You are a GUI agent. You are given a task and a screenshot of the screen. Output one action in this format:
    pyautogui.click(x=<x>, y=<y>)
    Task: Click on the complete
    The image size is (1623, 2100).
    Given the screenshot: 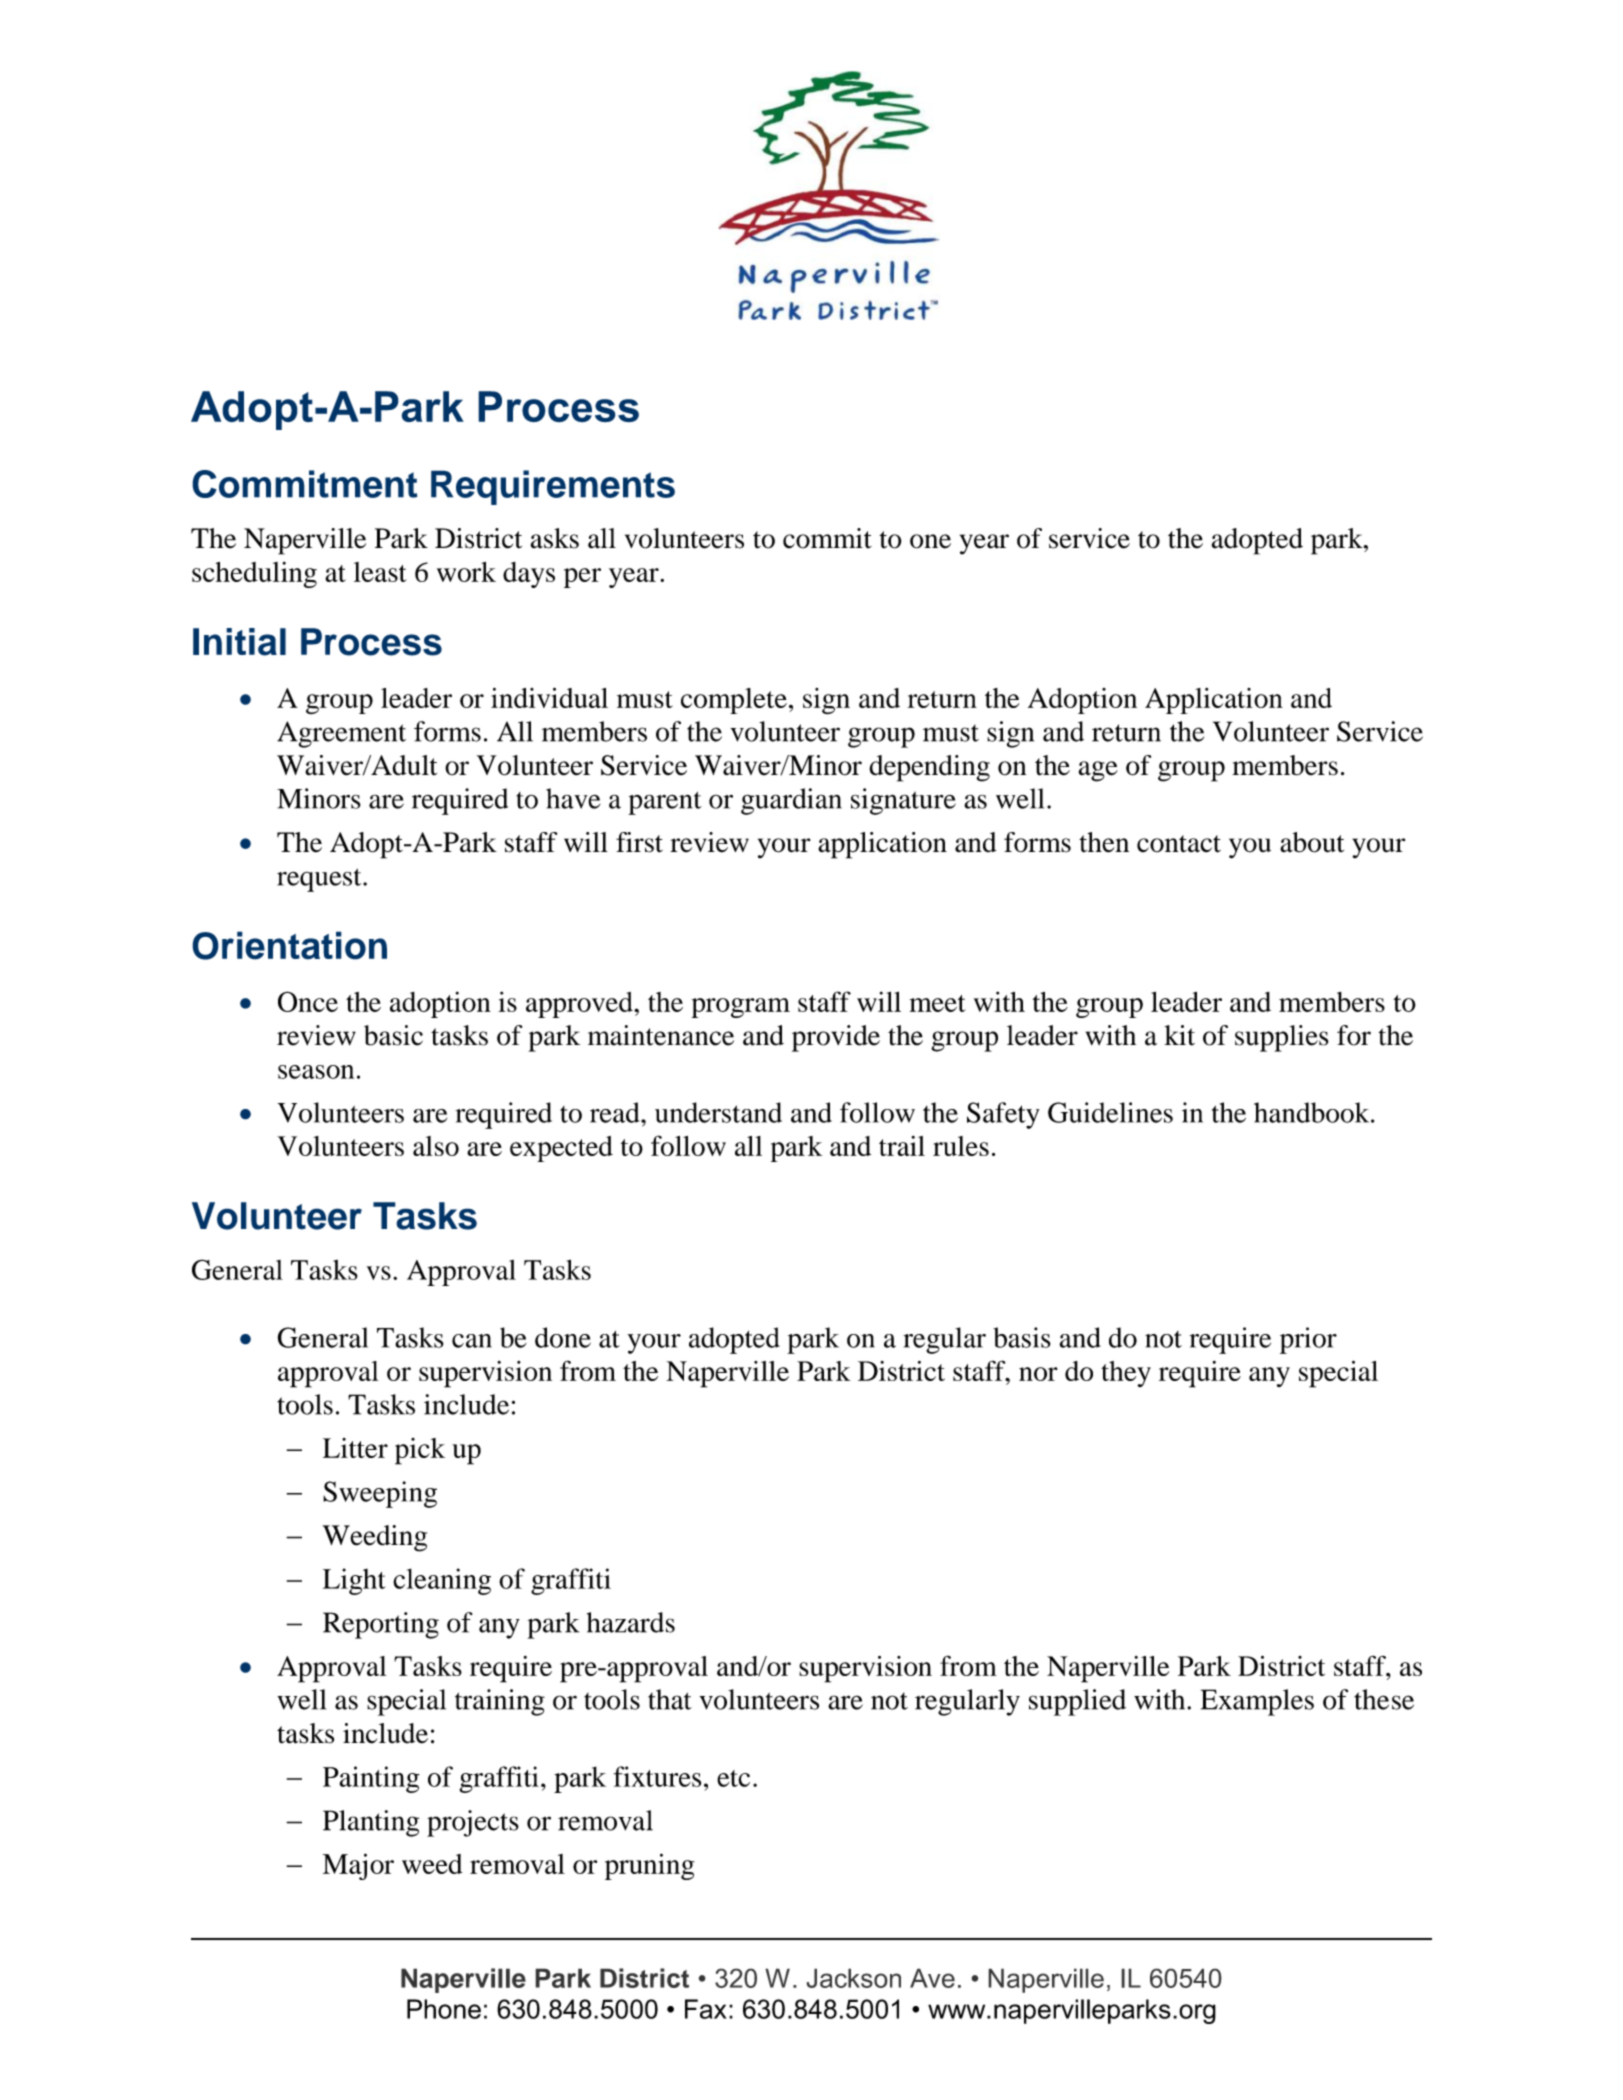 What is the action you would take?
    pyautogui.click(x=734, y=701)
